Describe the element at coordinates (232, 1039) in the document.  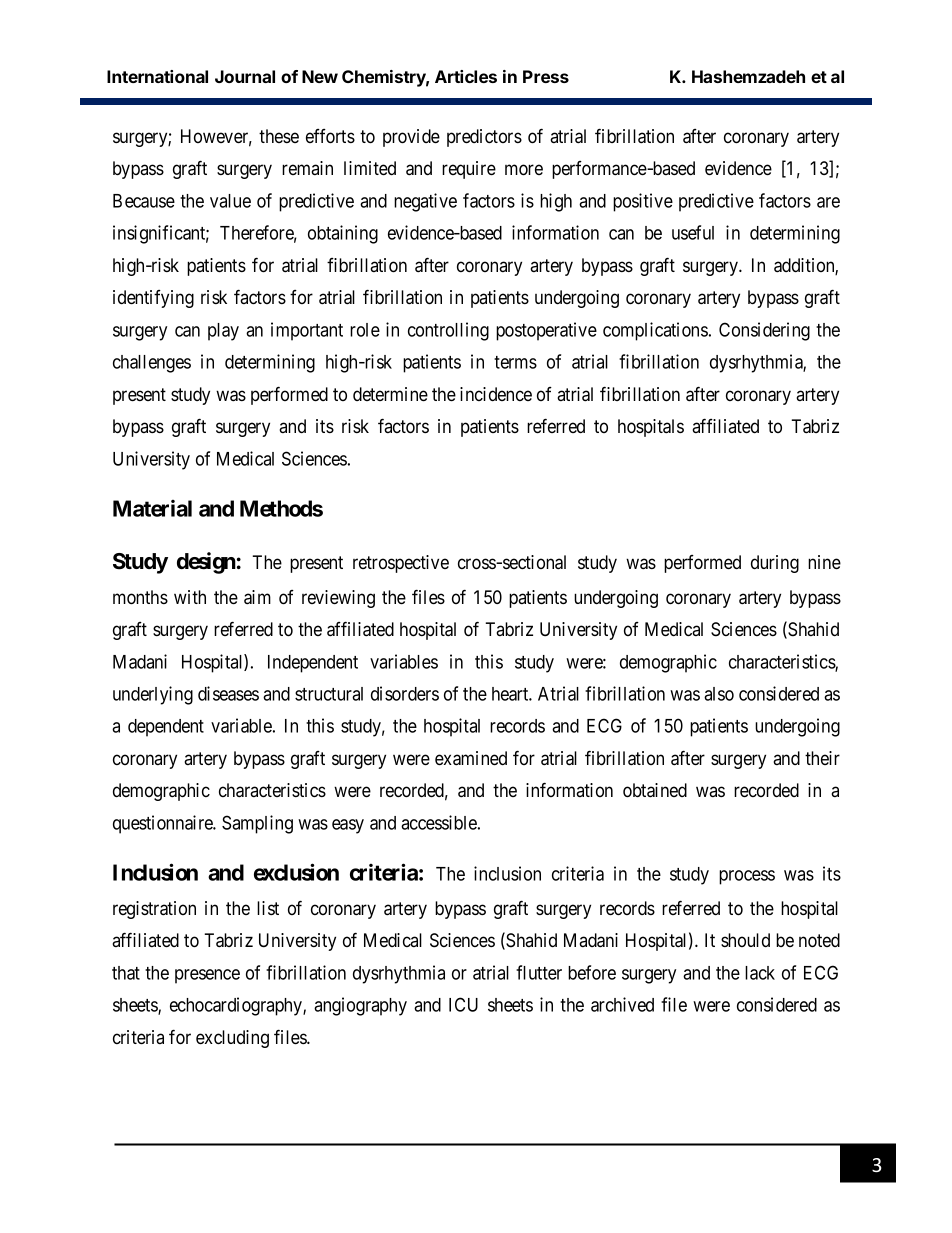
I see `excluding` at that location.
